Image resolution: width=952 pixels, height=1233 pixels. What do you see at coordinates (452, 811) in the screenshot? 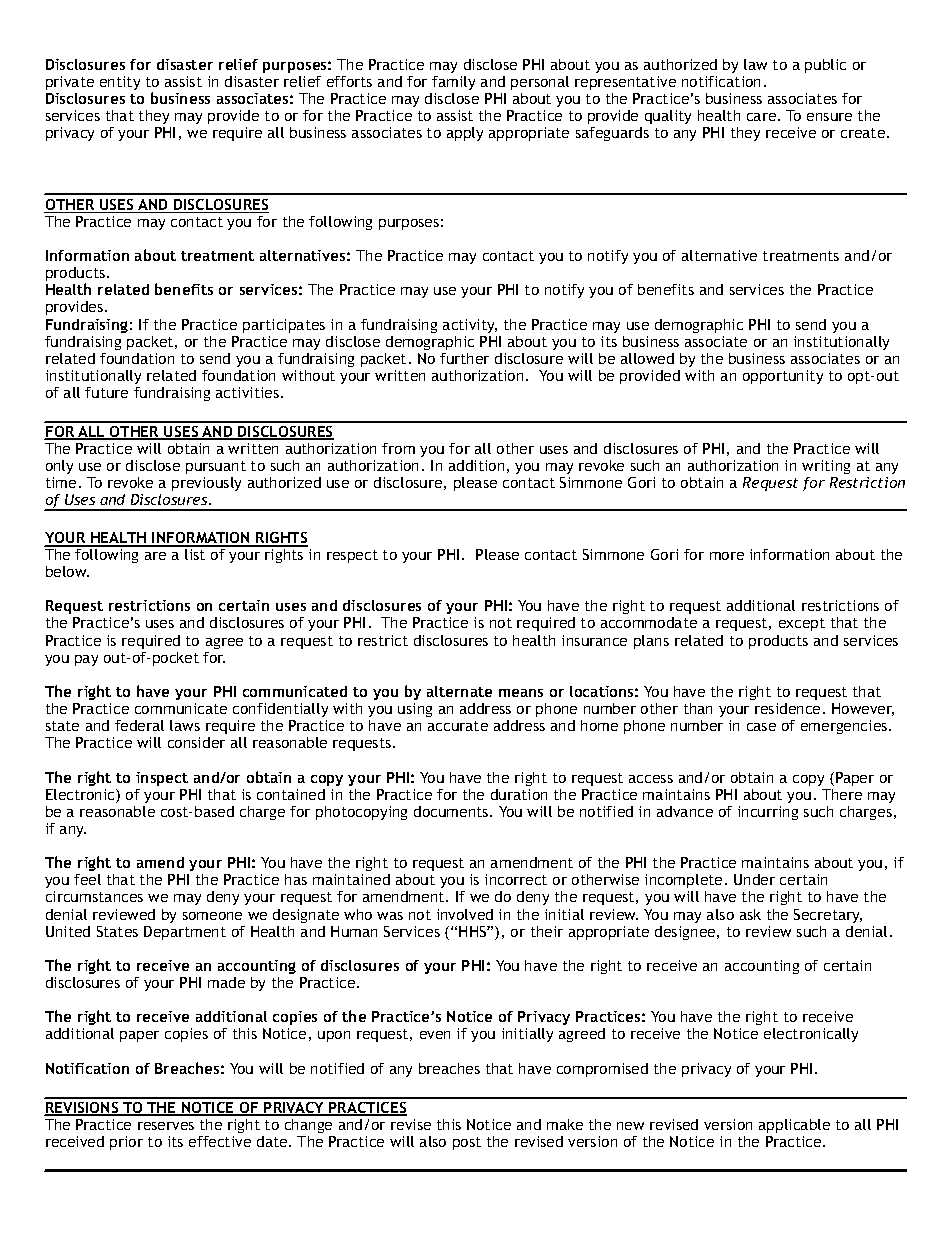
I see `documents` at bounding box center [452, 811].
